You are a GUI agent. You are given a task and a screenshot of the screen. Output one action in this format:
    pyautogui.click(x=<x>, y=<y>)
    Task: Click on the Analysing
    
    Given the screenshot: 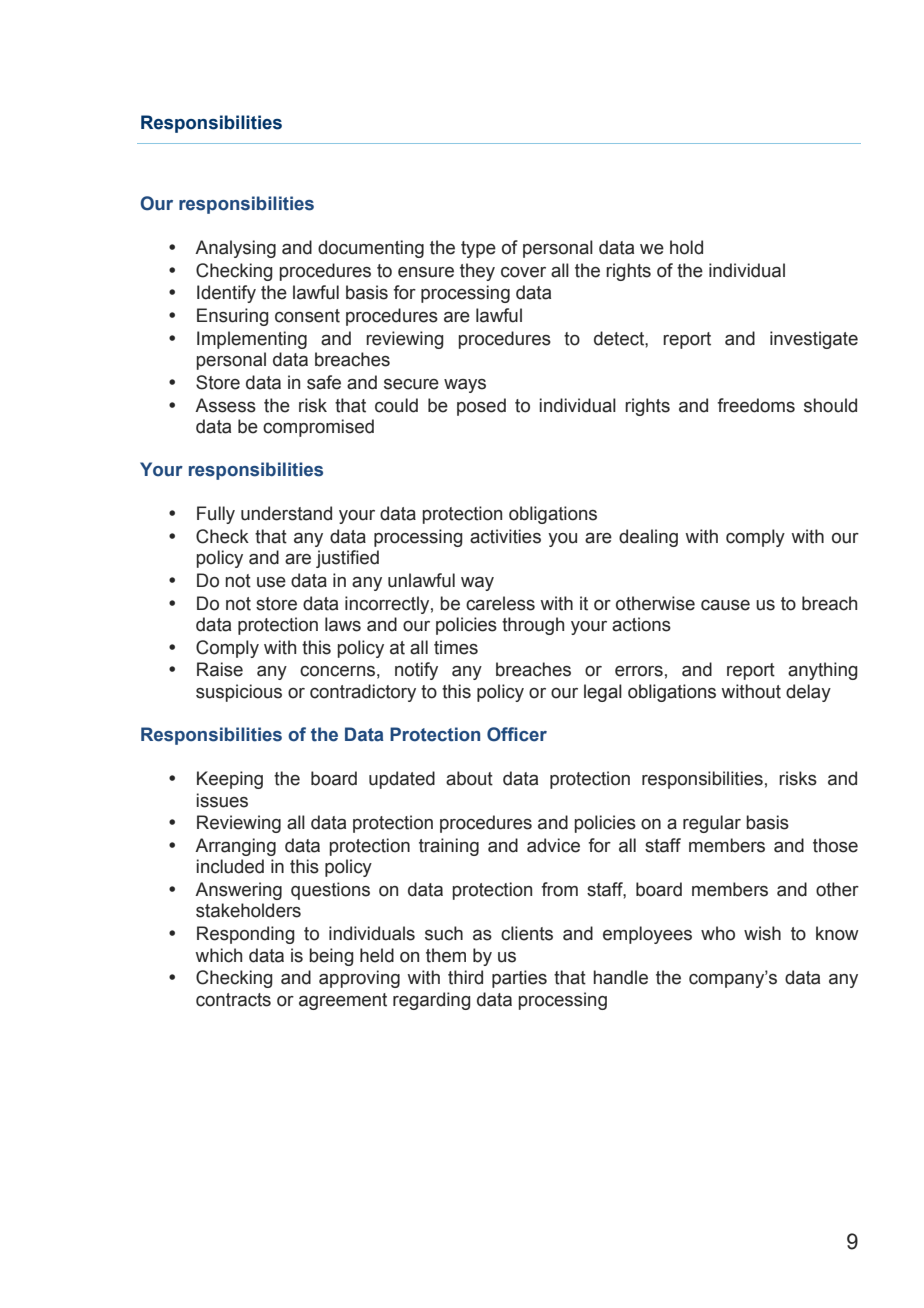 What is the action you would take?
    pyautogui.click(x=235, y=249)
